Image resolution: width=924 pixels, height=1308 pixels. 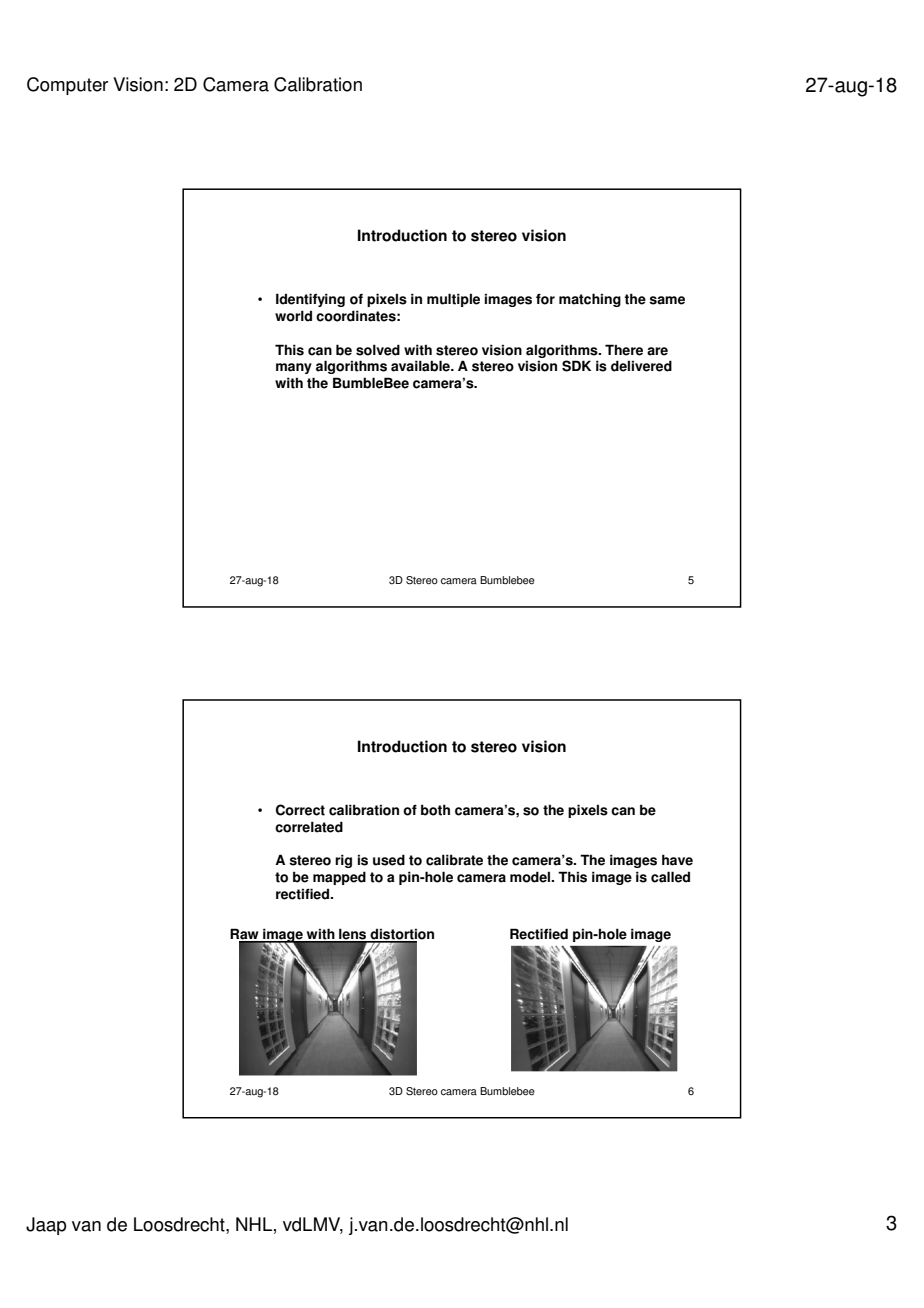 What do you see at coordinates (576, 366) in the screenshot?
I see `SDK` at bounding box center [576, 366].
